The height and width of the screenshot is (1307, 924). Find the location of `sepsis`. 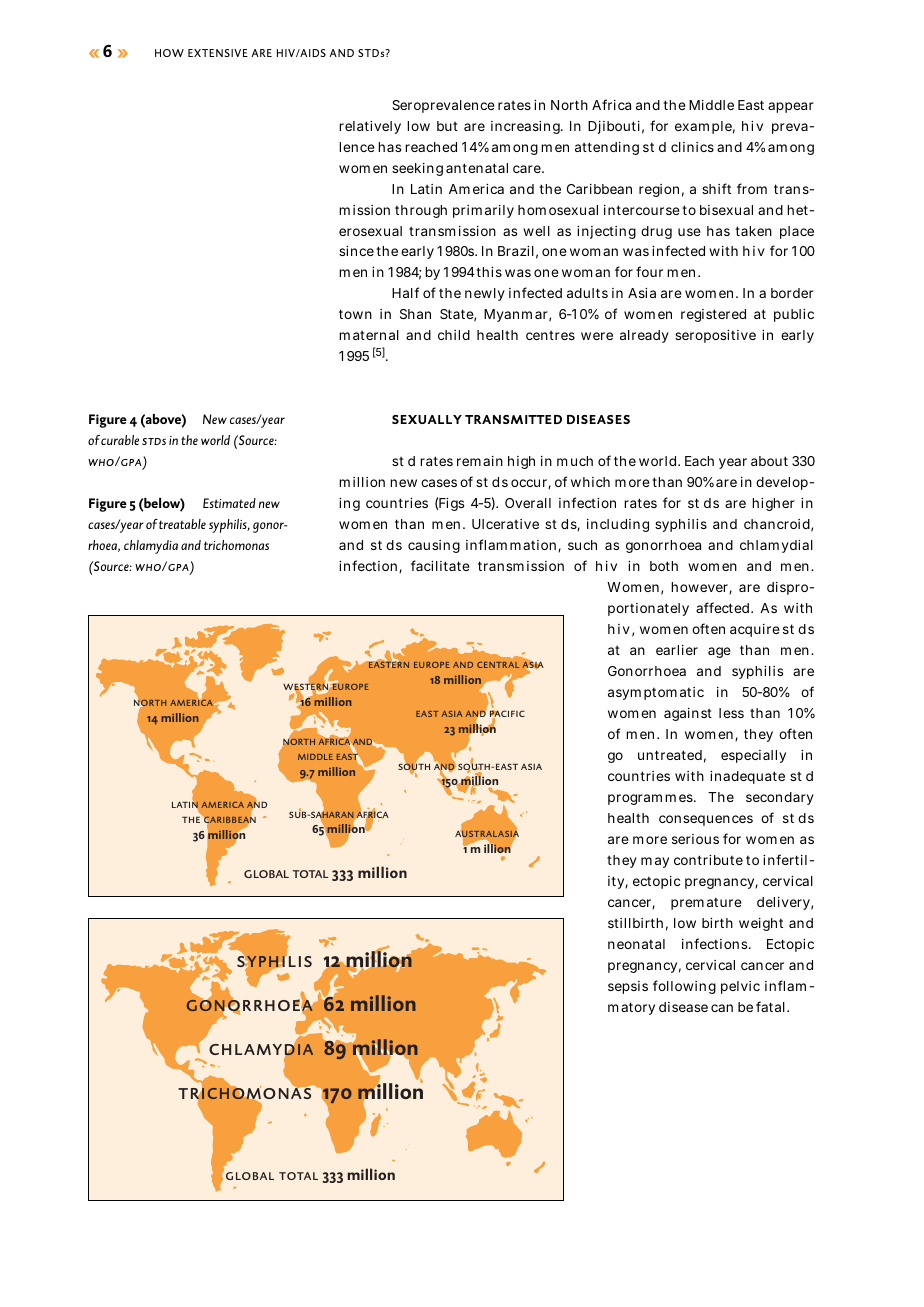

sepsis is located at coordinates (628, 987).
